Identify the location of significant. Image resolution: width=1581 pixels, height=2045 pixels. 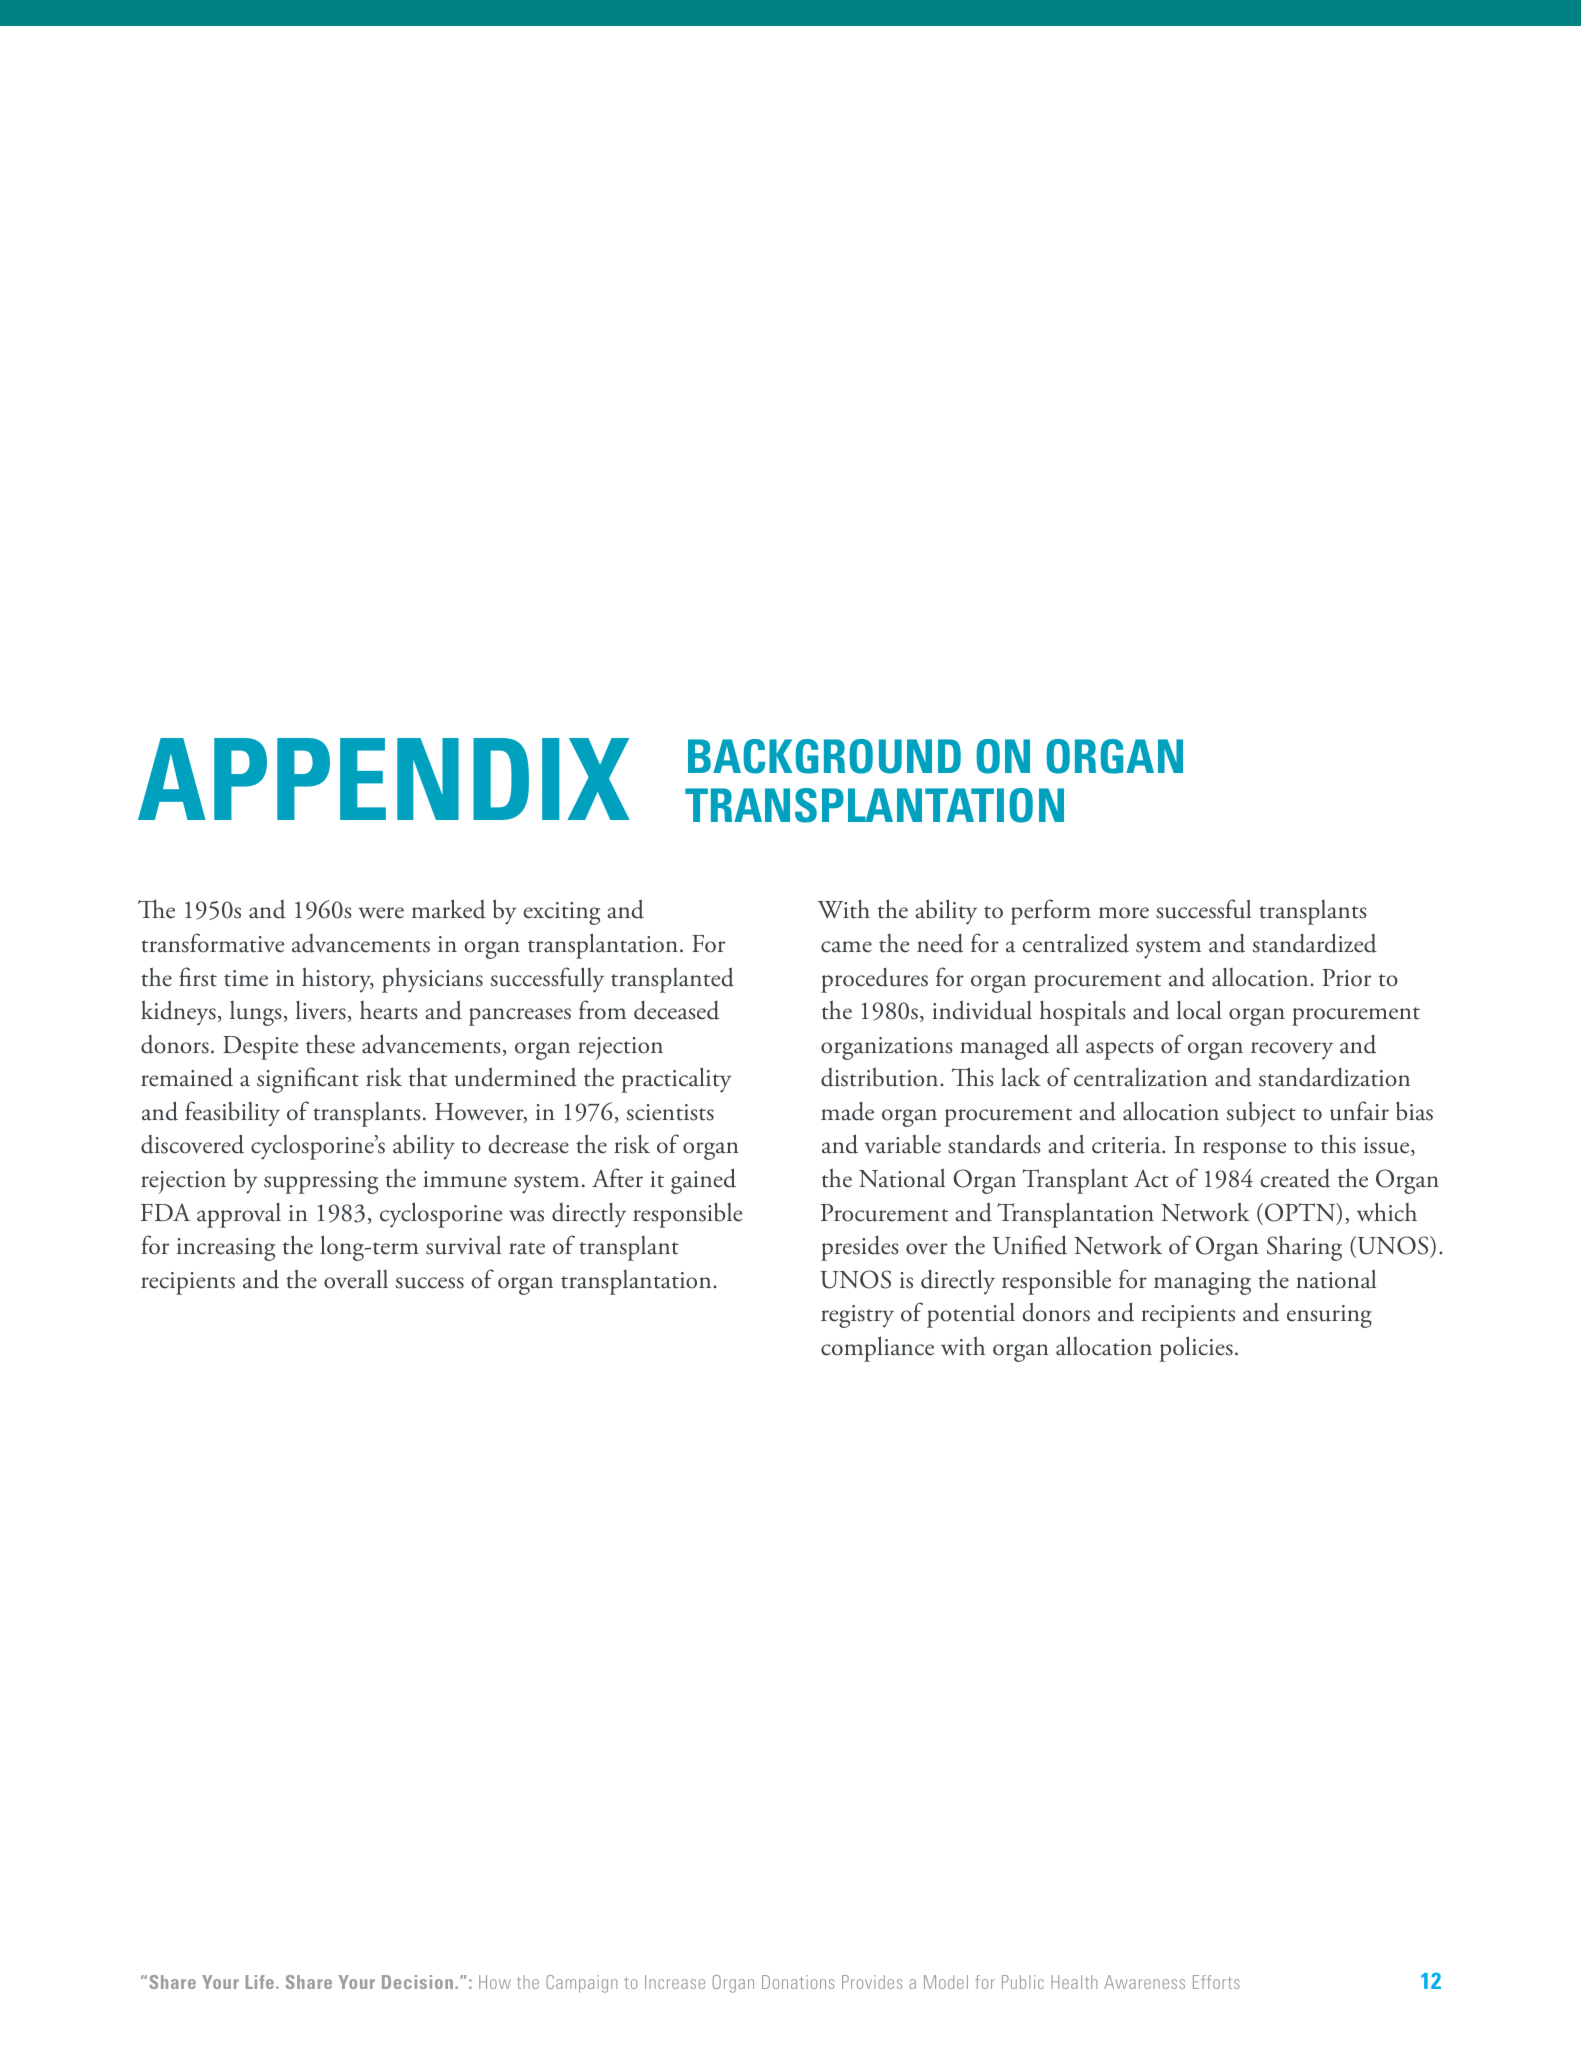
(308, 1080).
